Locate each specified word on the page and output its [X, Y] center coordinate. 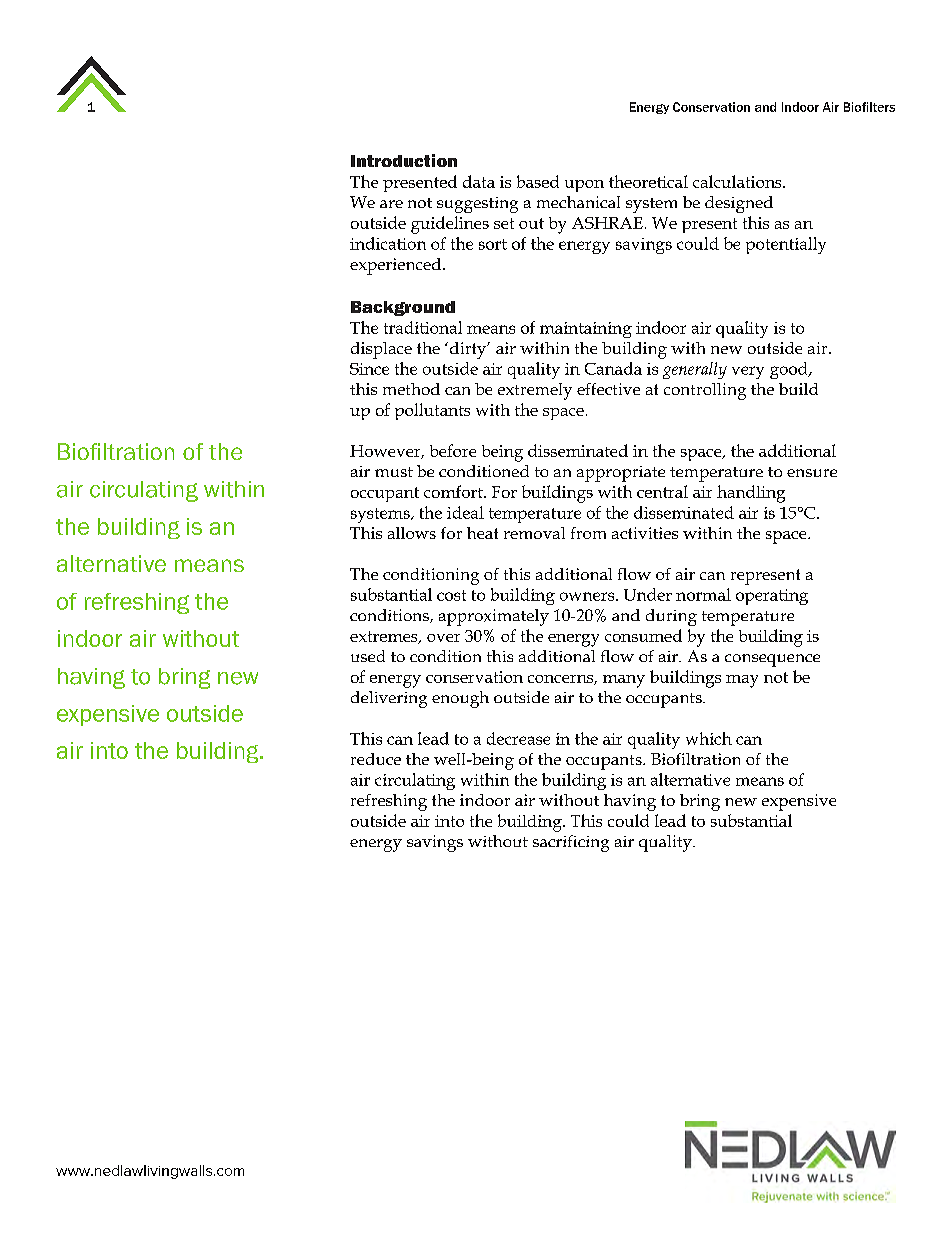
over [443, 638]
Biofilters [869, 107]
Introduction [404, 160]
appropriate [621, 474]
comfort [454, 491]
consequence [772, 660]
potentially [786, 245]
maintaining [586, 330]
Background [403, 308]
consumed [643, 635]
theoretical [648, 181]
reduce [376, 759]
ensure [812, 473]
